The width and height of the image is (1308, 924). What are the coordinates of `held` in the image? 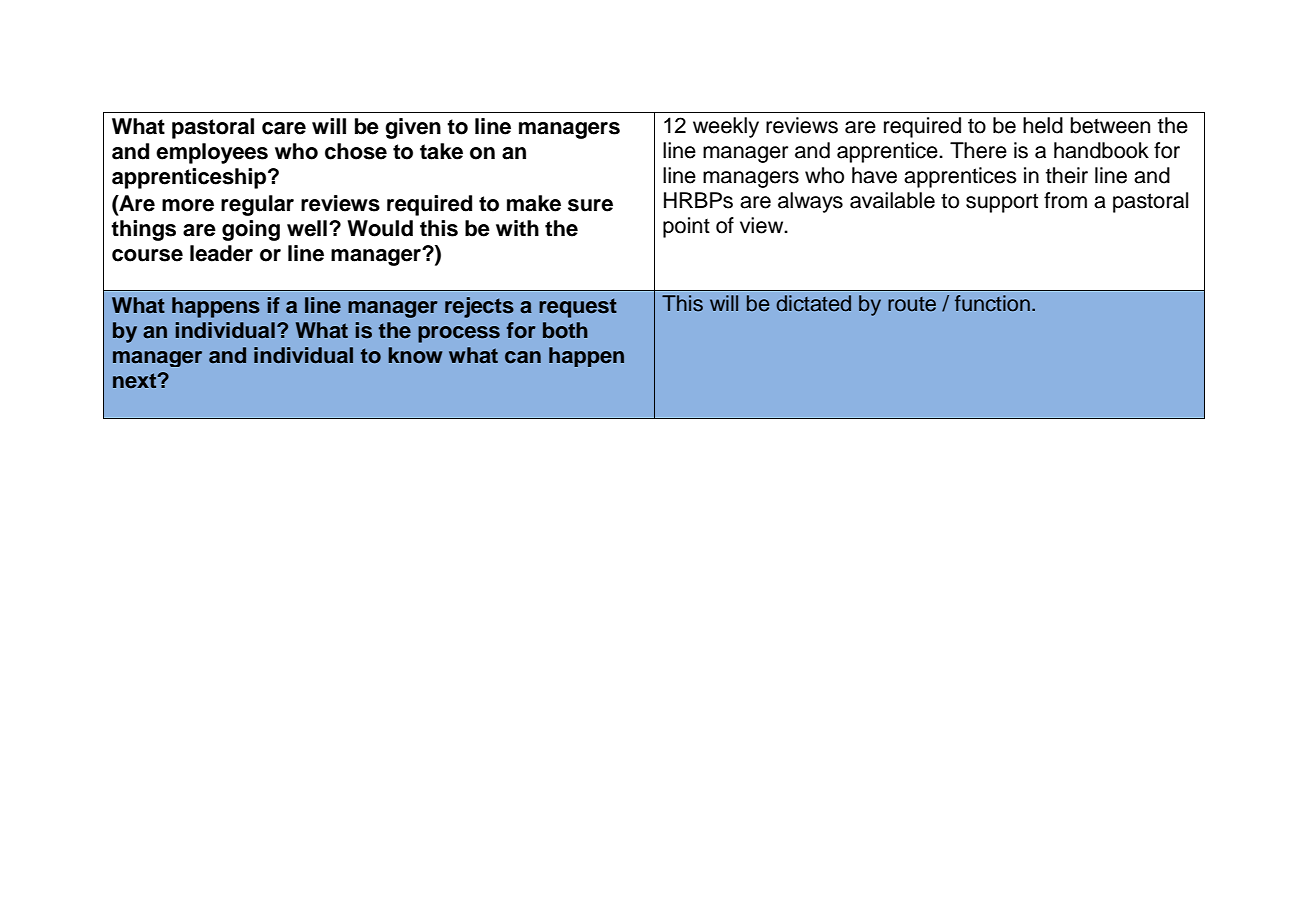 It's located at (1043, 125).
